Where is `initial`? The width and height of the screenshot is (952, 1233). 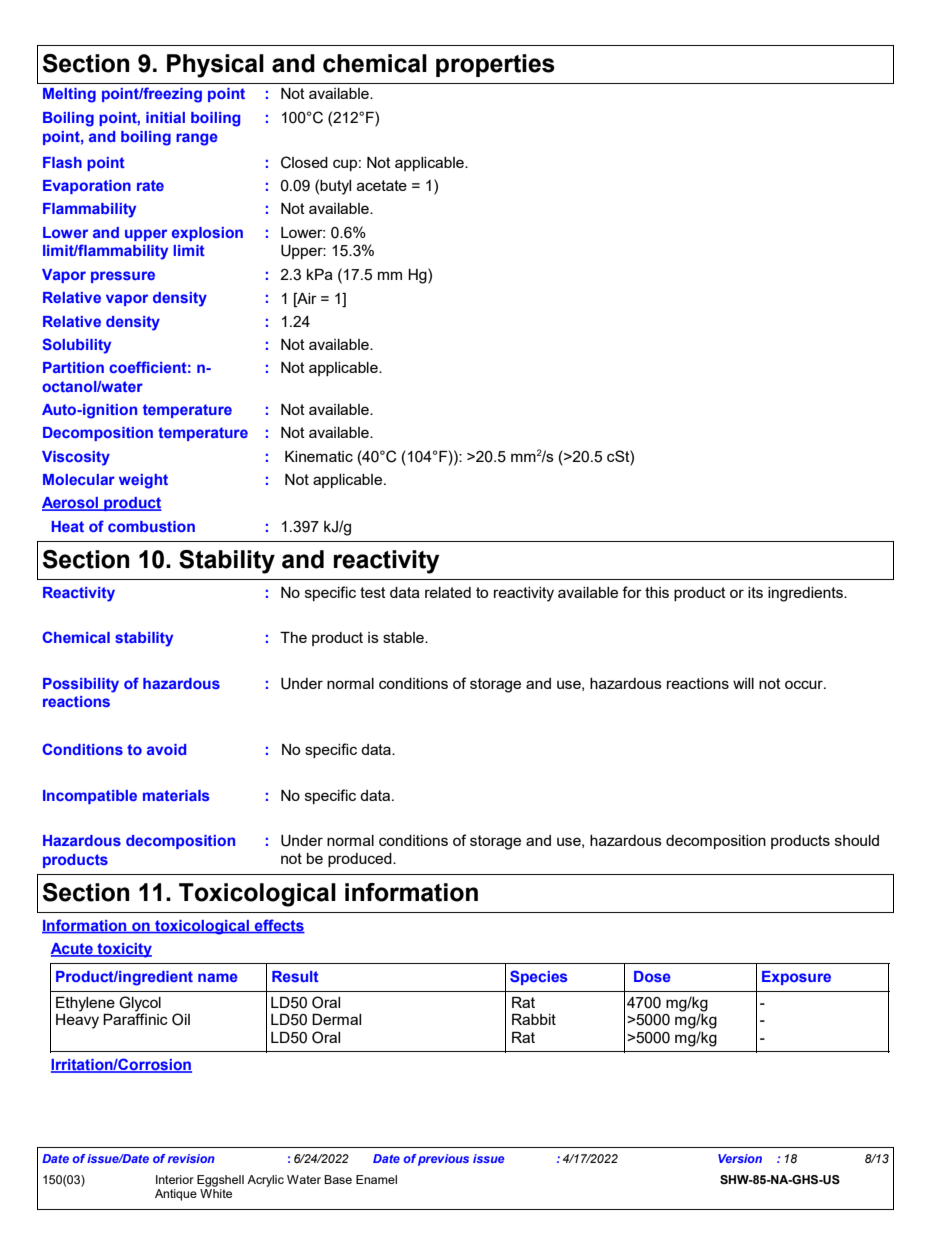 initial is located at coordinates (165, 117).
